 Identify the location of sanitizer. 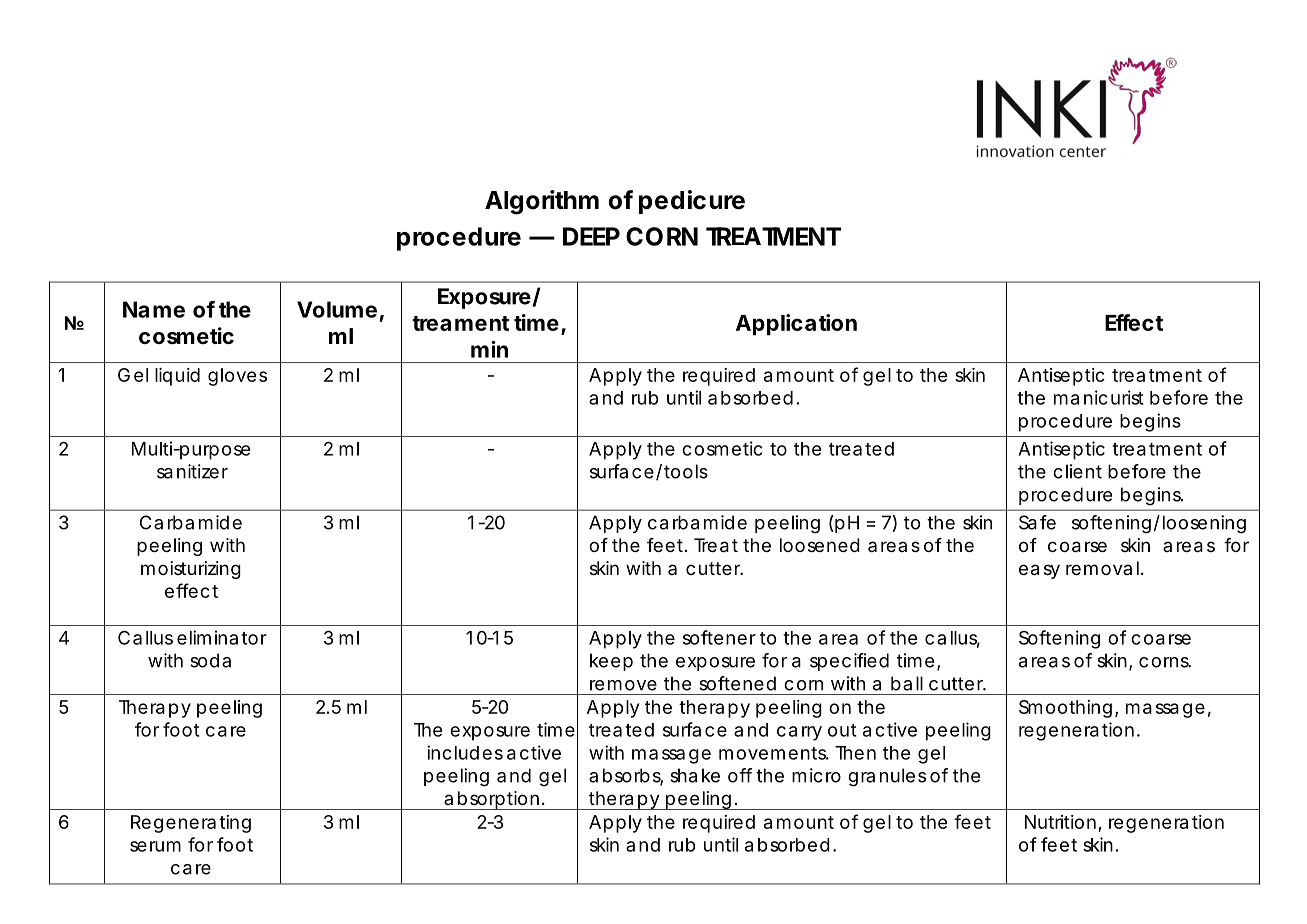
(192, 471).
